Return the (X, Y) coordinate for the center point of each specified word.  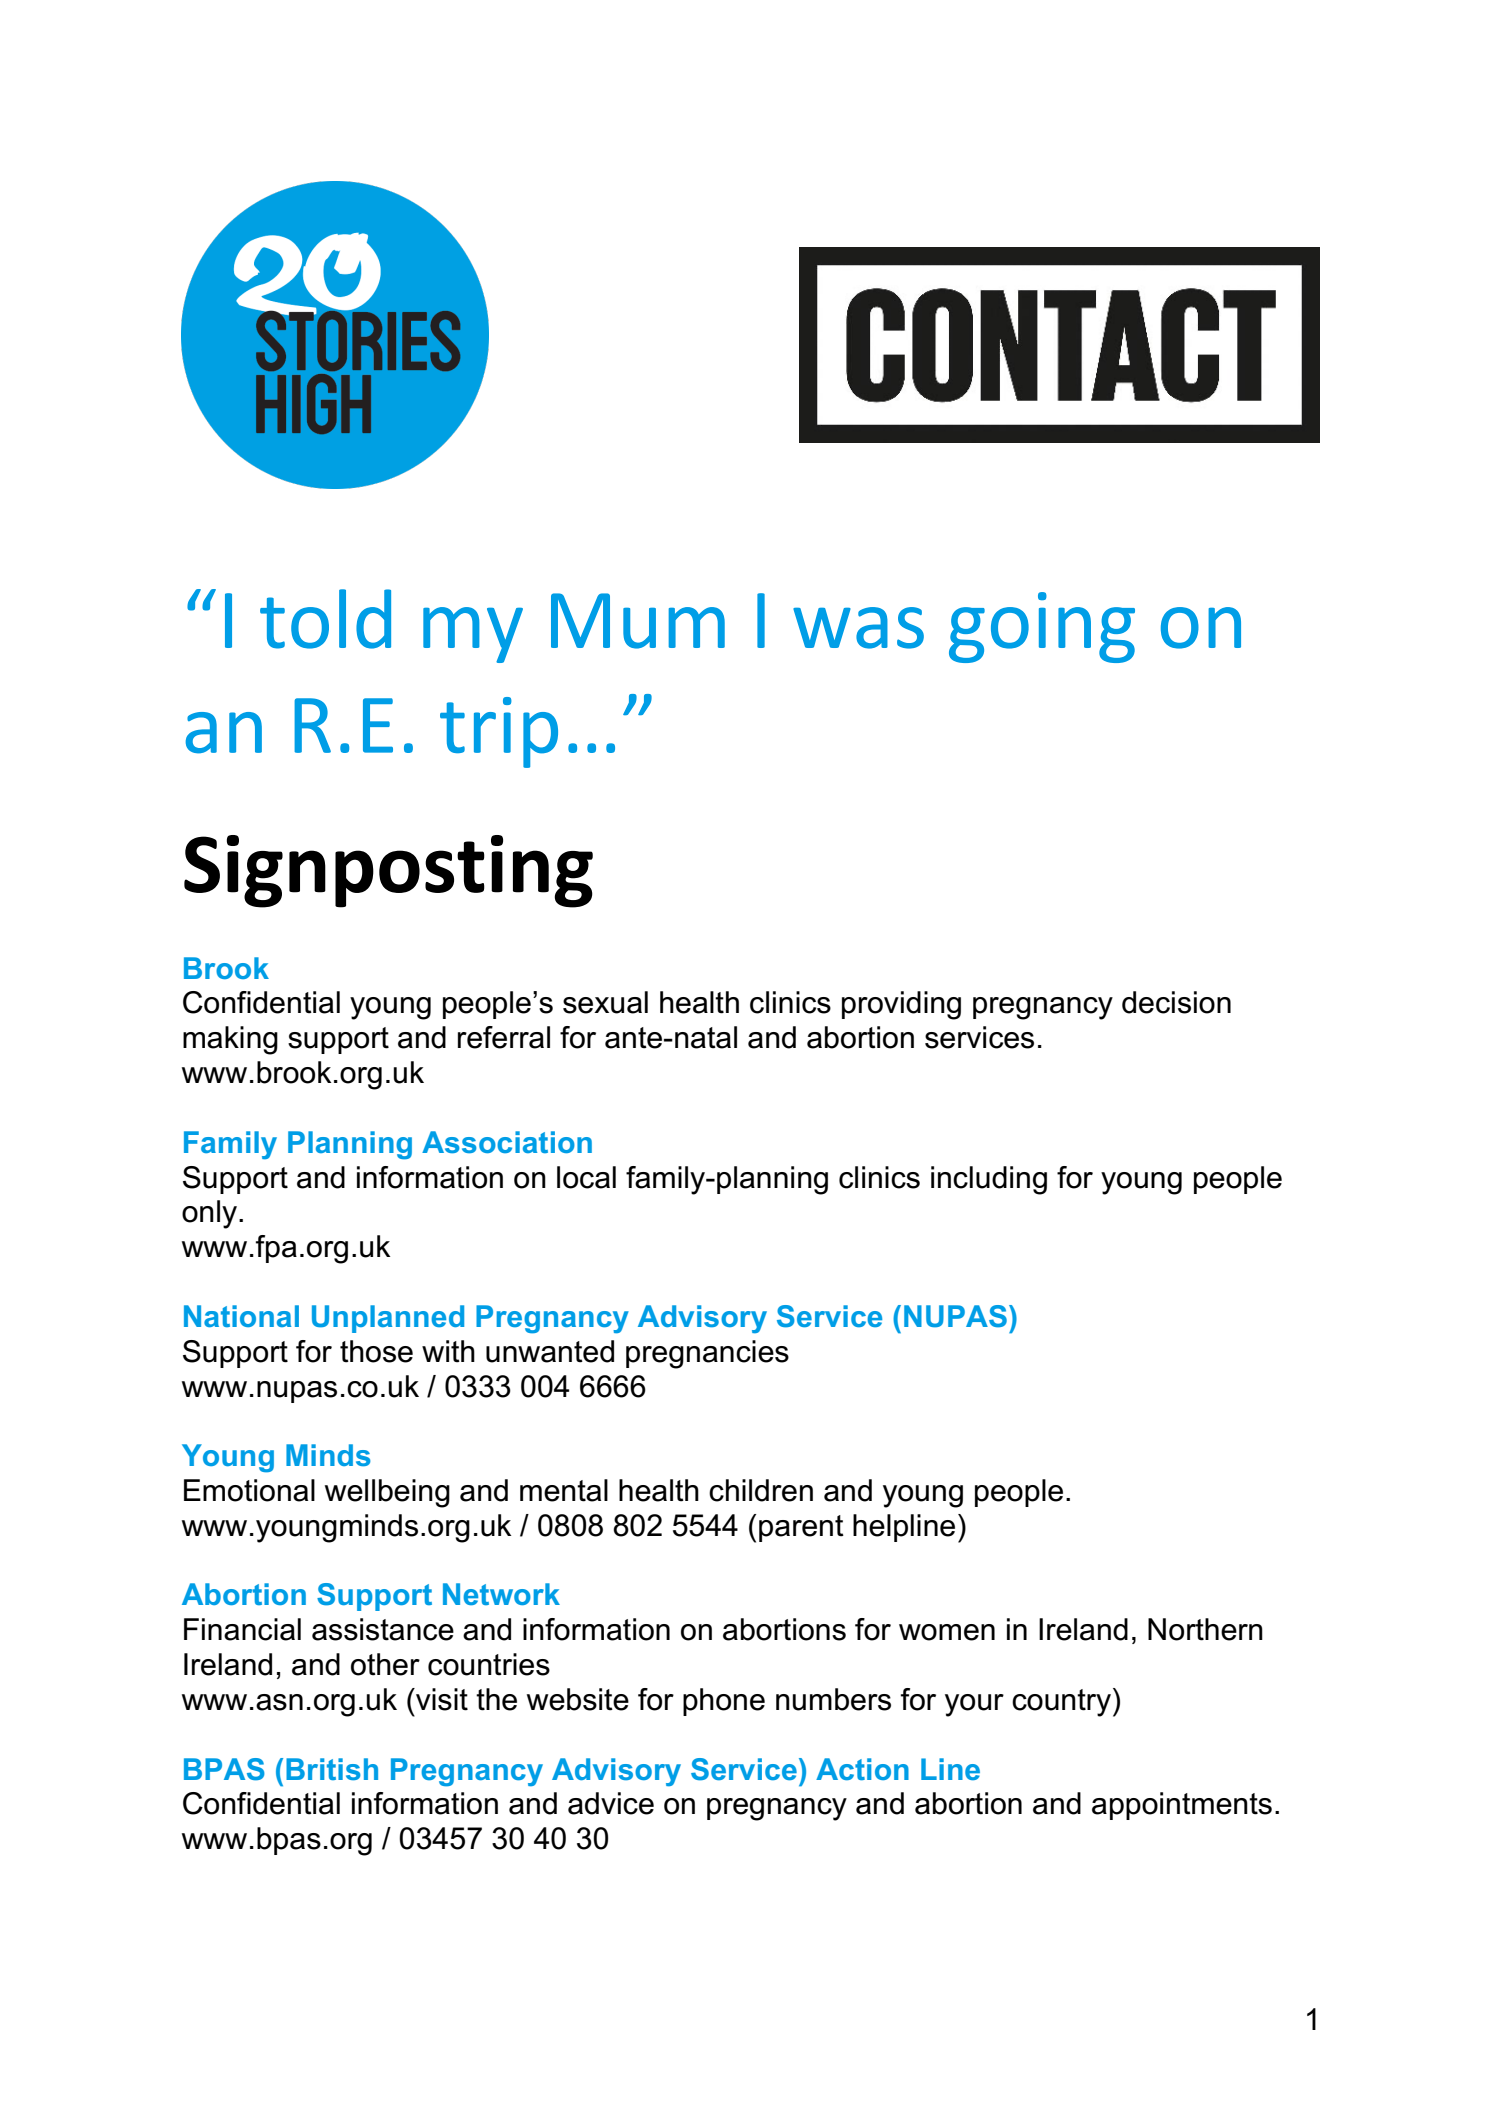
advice (611, 1803)
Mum (638, 621)
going (1042, 627)
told (325, 619)
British (332, 1769)
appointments (1182, 1806)
